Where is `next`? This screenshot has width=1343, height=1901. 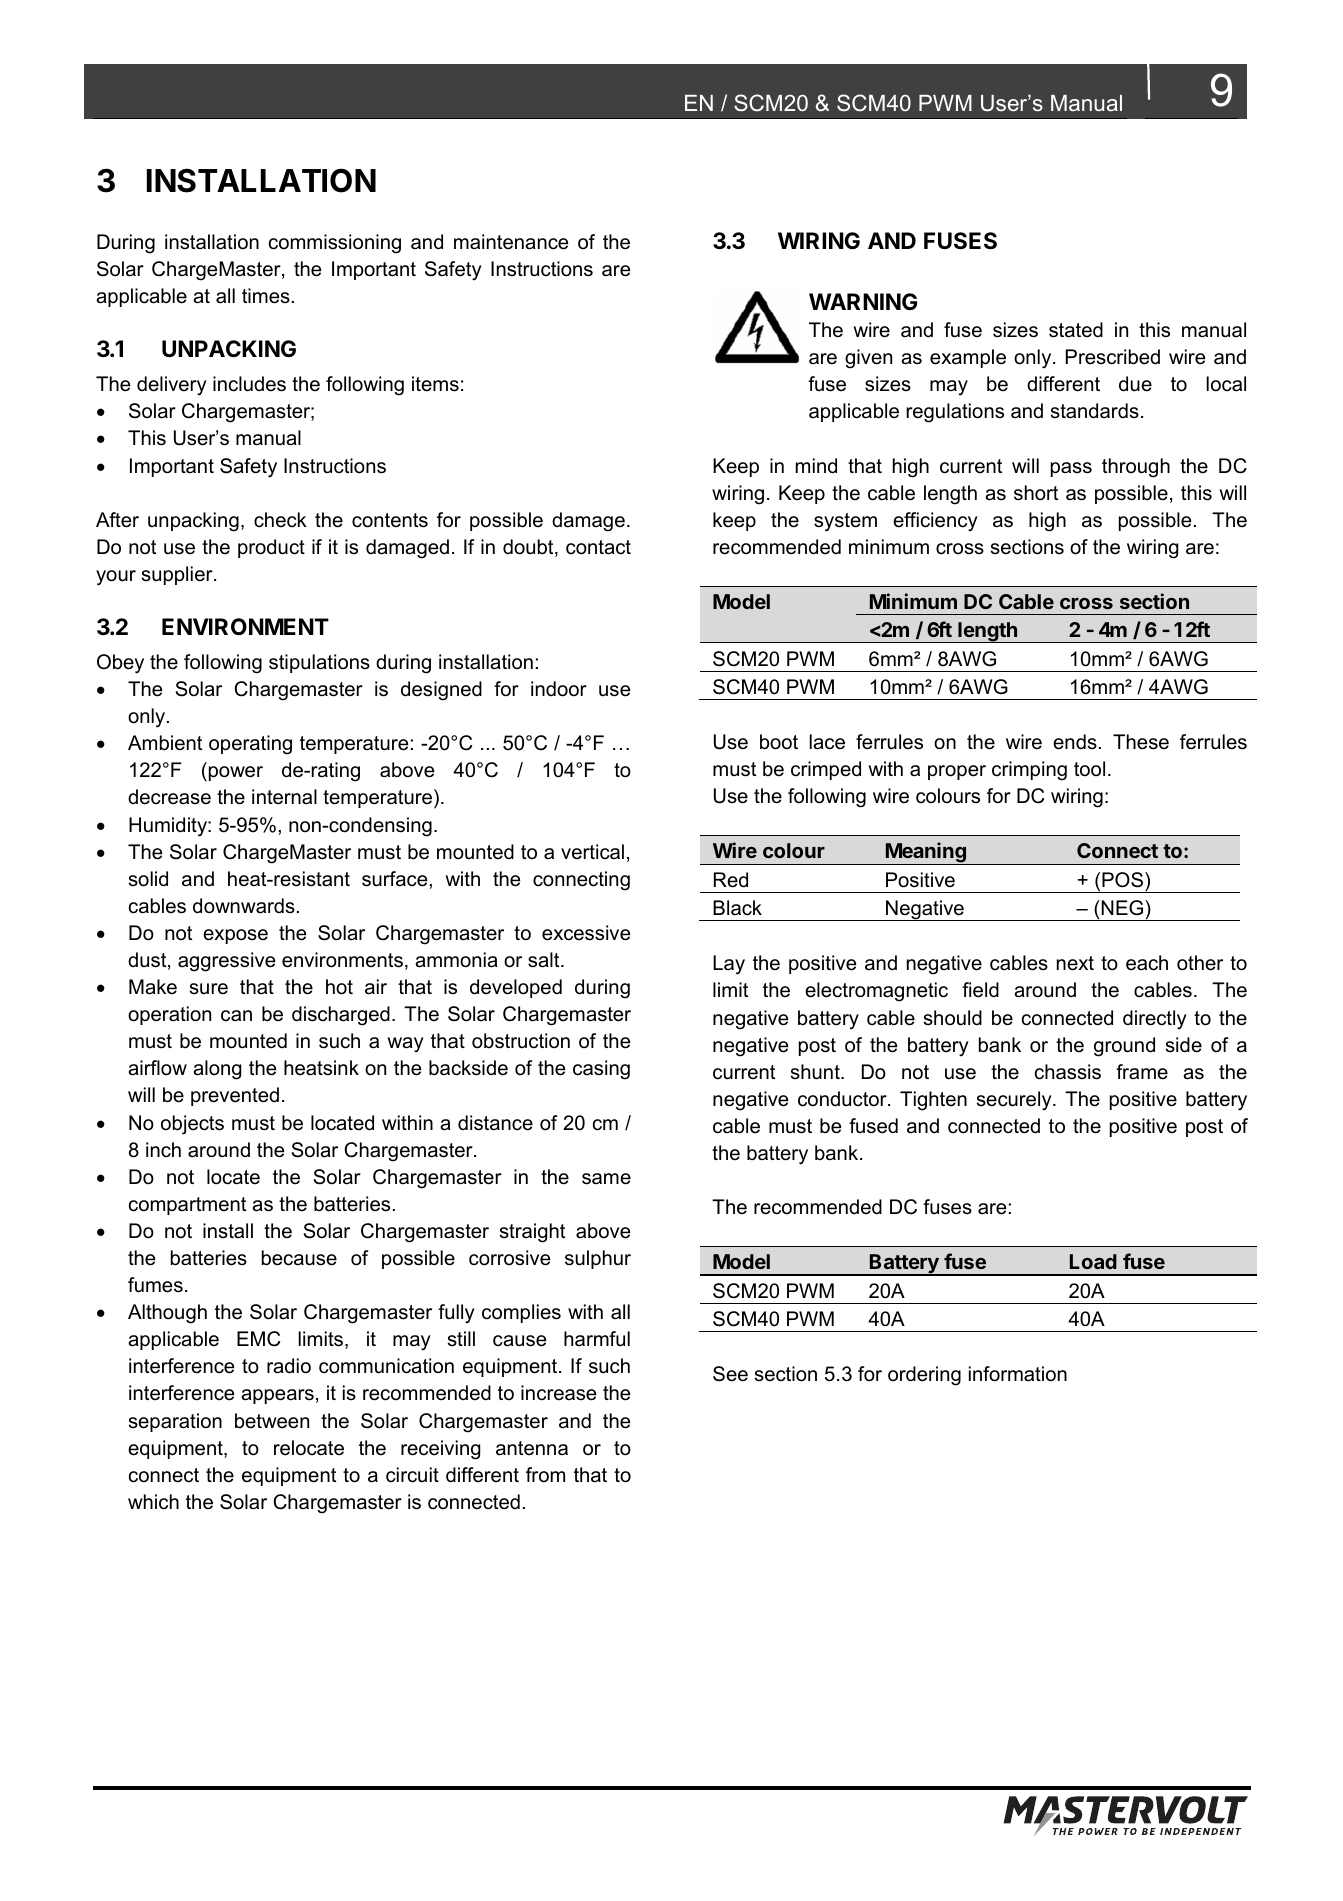
next is located at coordinates (1075, 963).
